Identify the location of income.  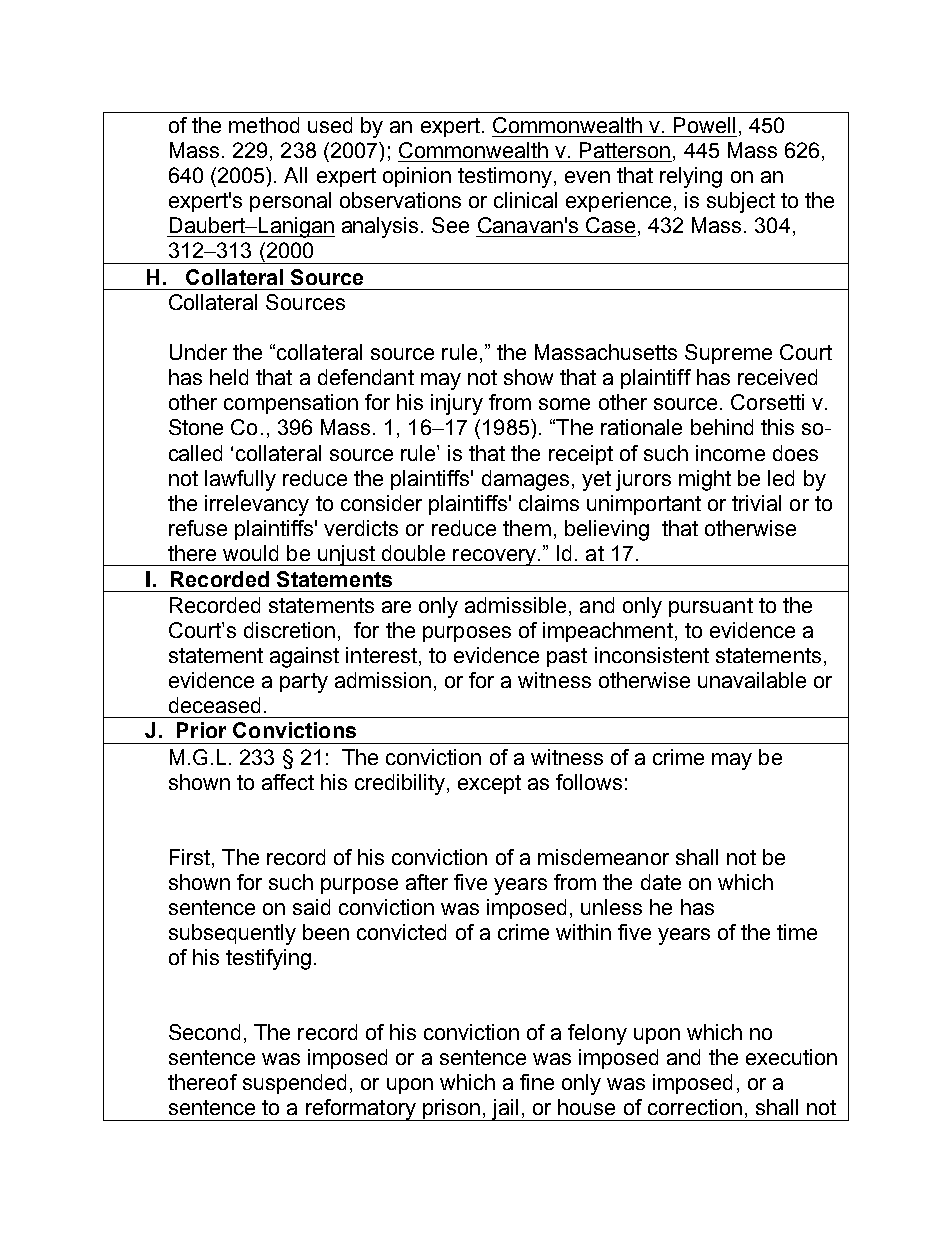
(730, 453).
